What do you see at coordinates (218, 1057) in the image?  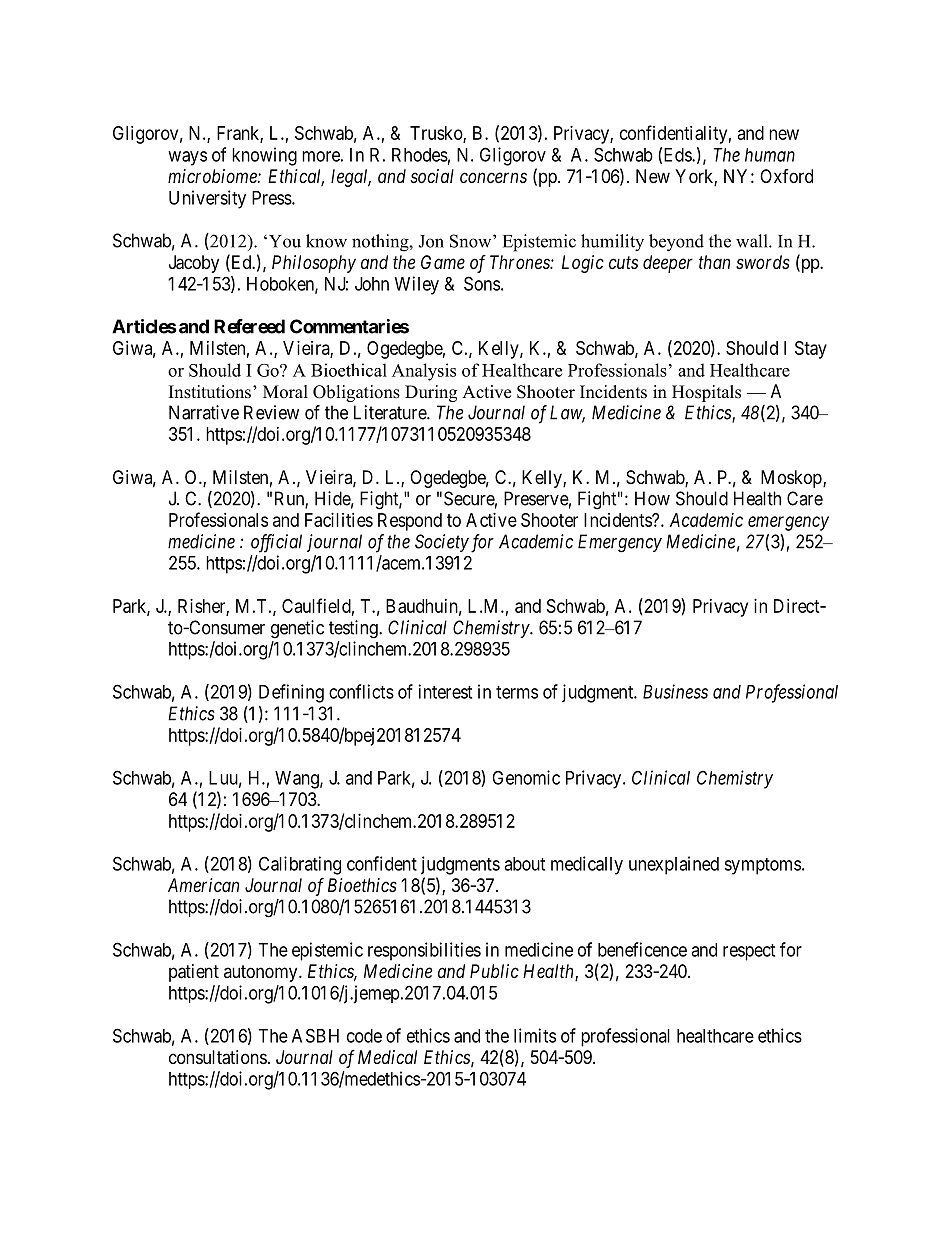 I see `consultations` at bounding box center [218, 1057].
